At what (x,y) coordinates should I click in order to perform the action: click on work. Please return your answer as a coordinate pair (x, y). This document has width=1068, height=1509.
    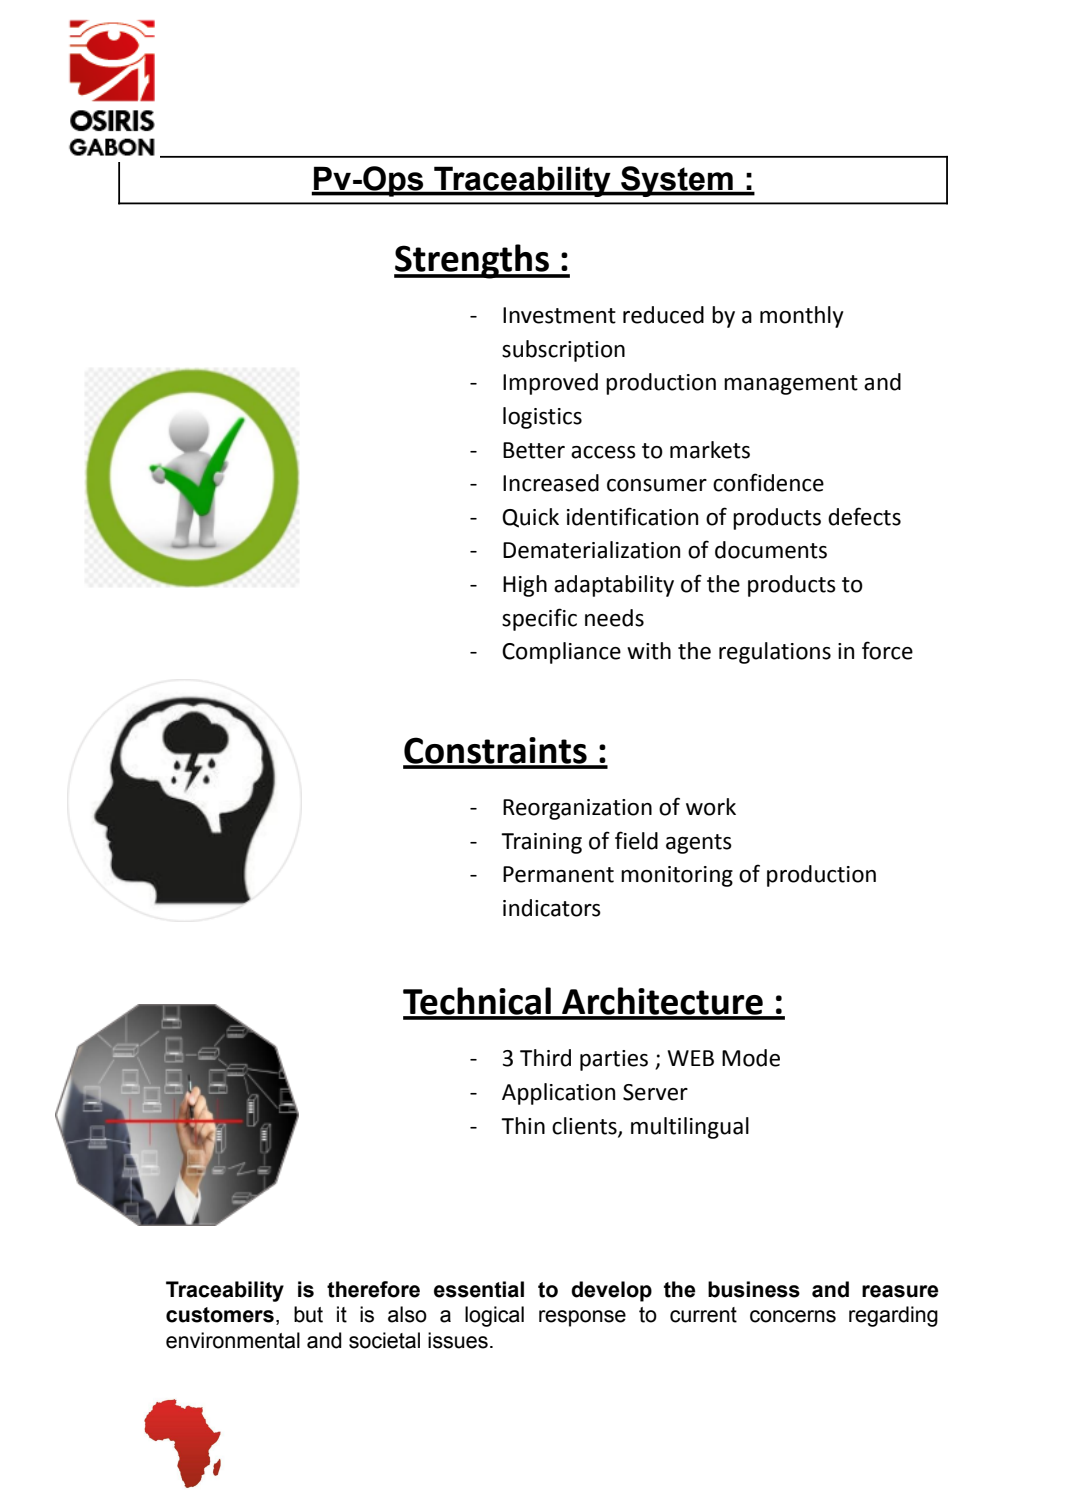
    Looking at the image, I should click on (711, 807).
